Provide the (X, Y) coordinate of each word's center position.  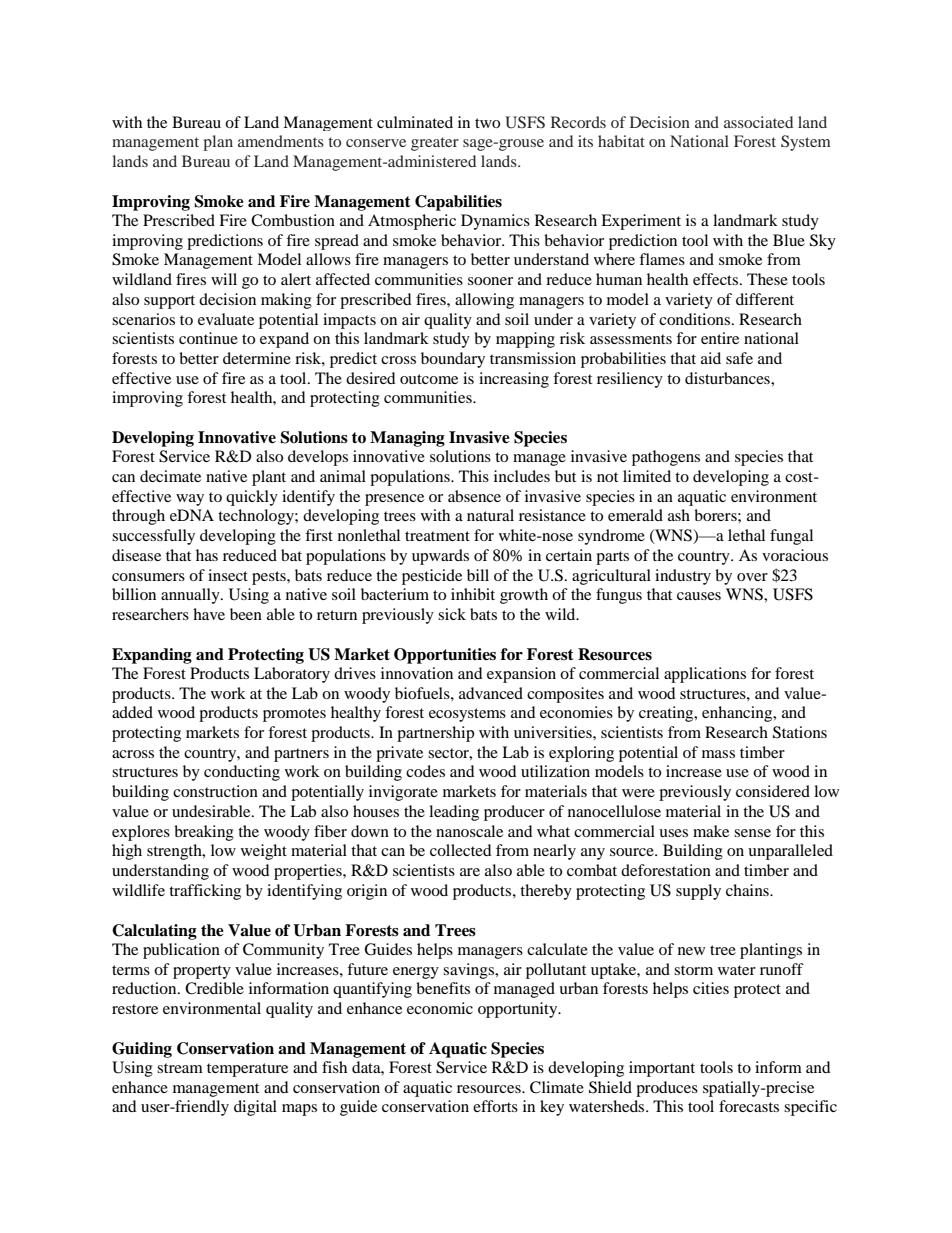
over (752, 577)
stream (180, 1068)
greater (435, 144)
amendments (281, 141)
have (209, 614)
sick (452, 614)
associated (758, 122)
